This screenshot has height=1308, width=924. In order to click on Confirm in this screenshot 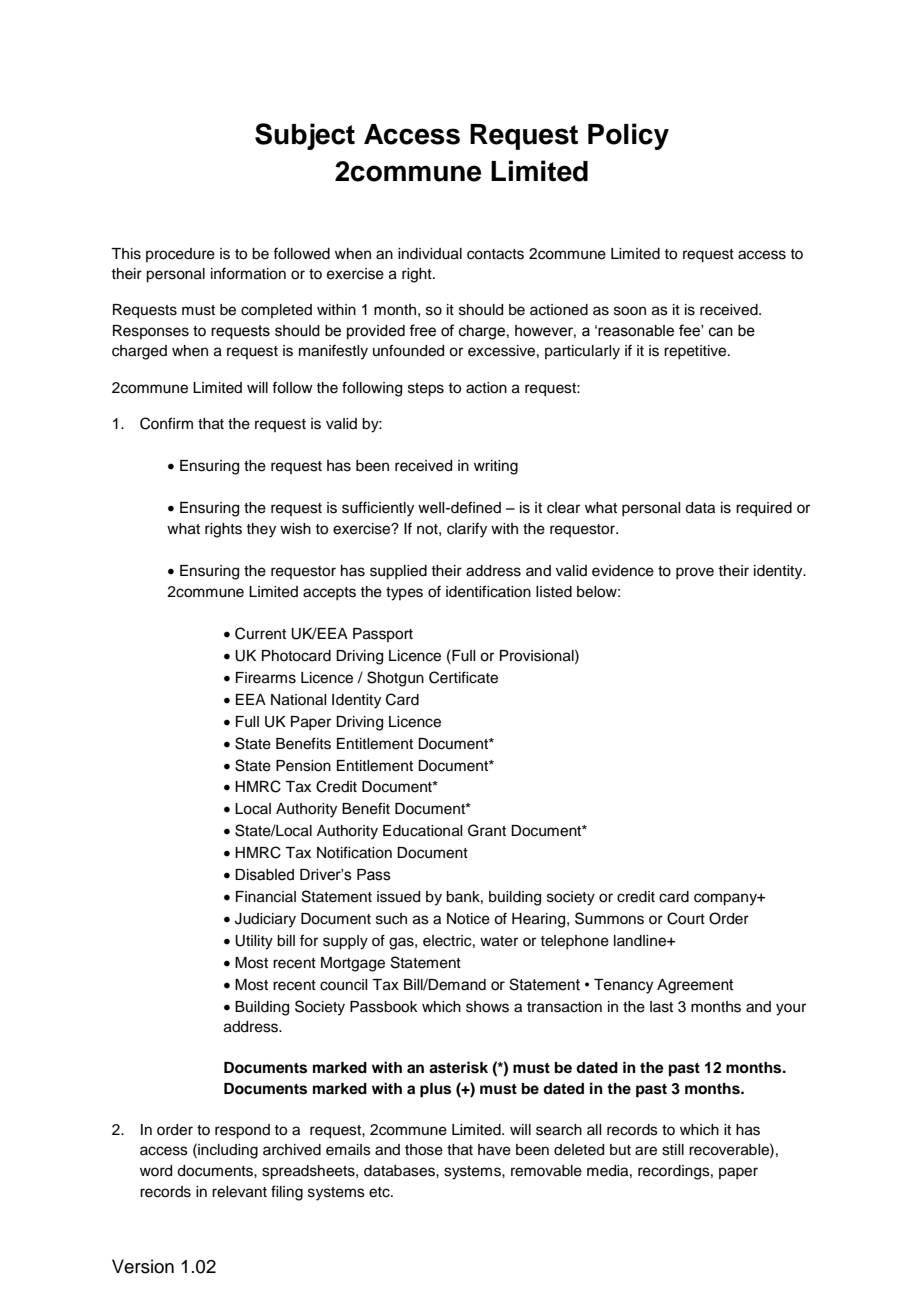, I will do `click(166, 423)`.
